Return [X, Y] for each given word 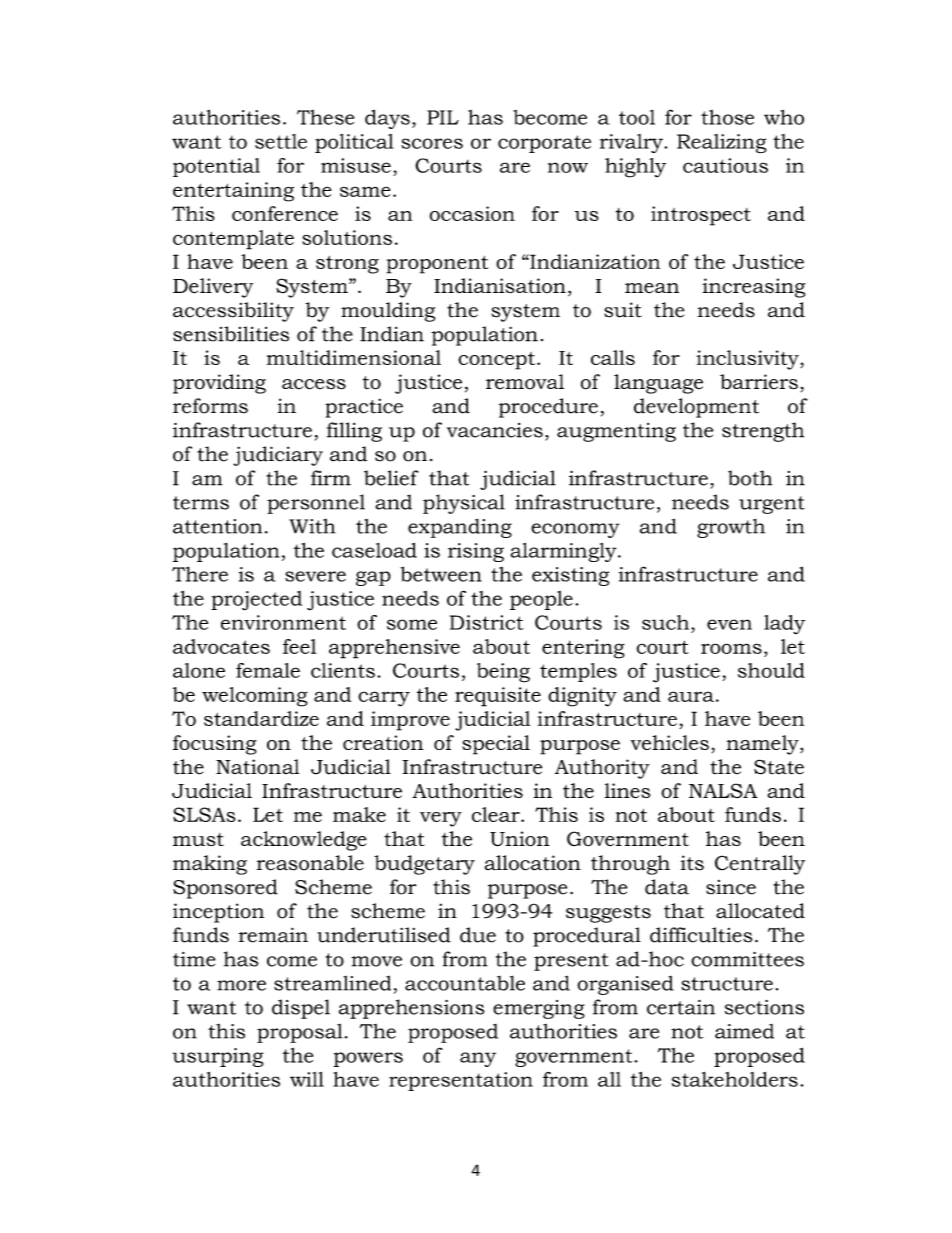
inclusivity [749, 360]
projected [256, 601]
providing [219, 384]
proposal [300, 1033]
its [692, 863]
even [729, 624]
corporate [544, 144]
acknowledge [304, 841]
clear [497, 814]
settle [281, 141]
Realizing [722, 144]
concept [496, 361]
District [487, 622]
